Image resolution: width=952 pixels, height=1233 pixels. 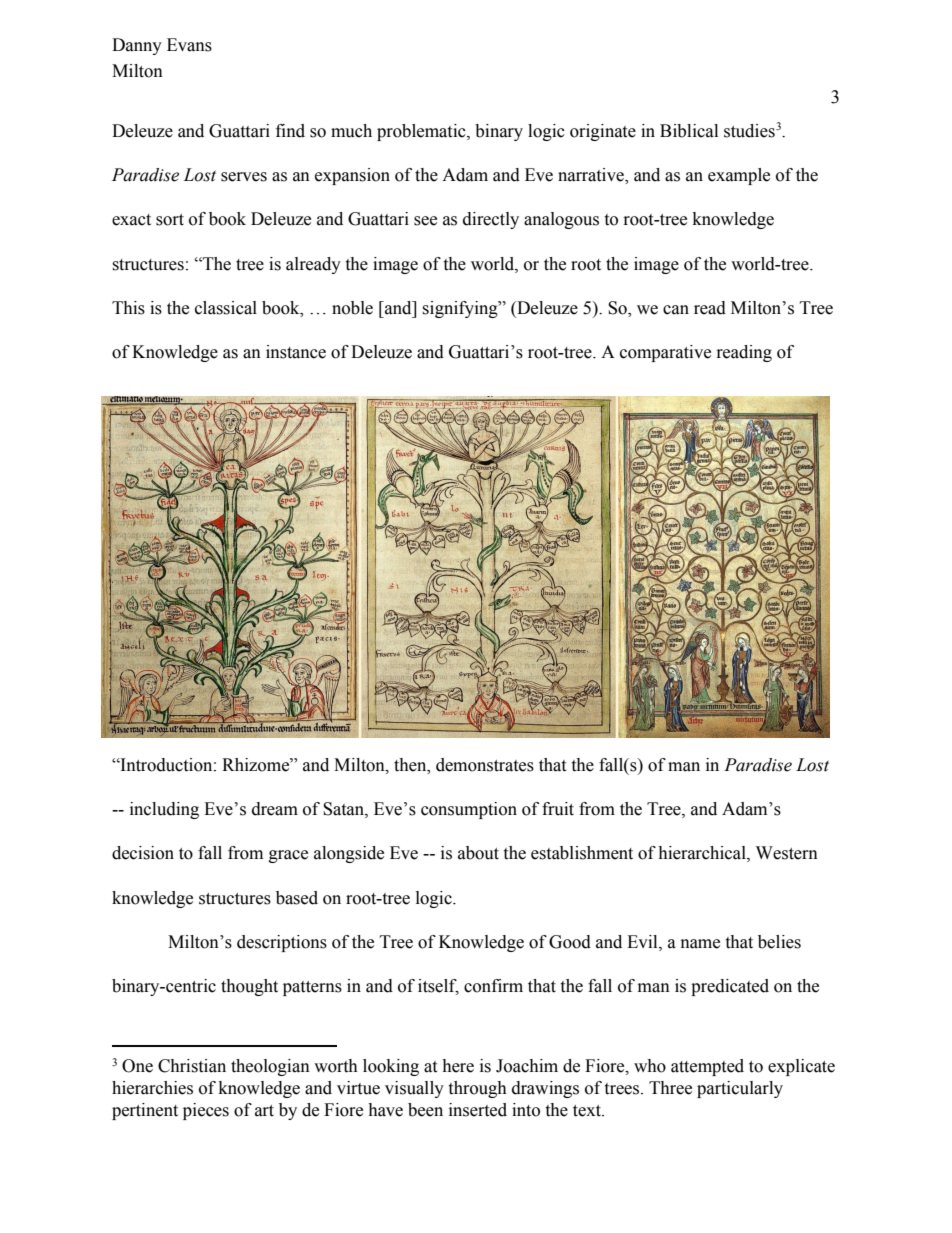 I want to click on instance, so click(x=296, y=352).
